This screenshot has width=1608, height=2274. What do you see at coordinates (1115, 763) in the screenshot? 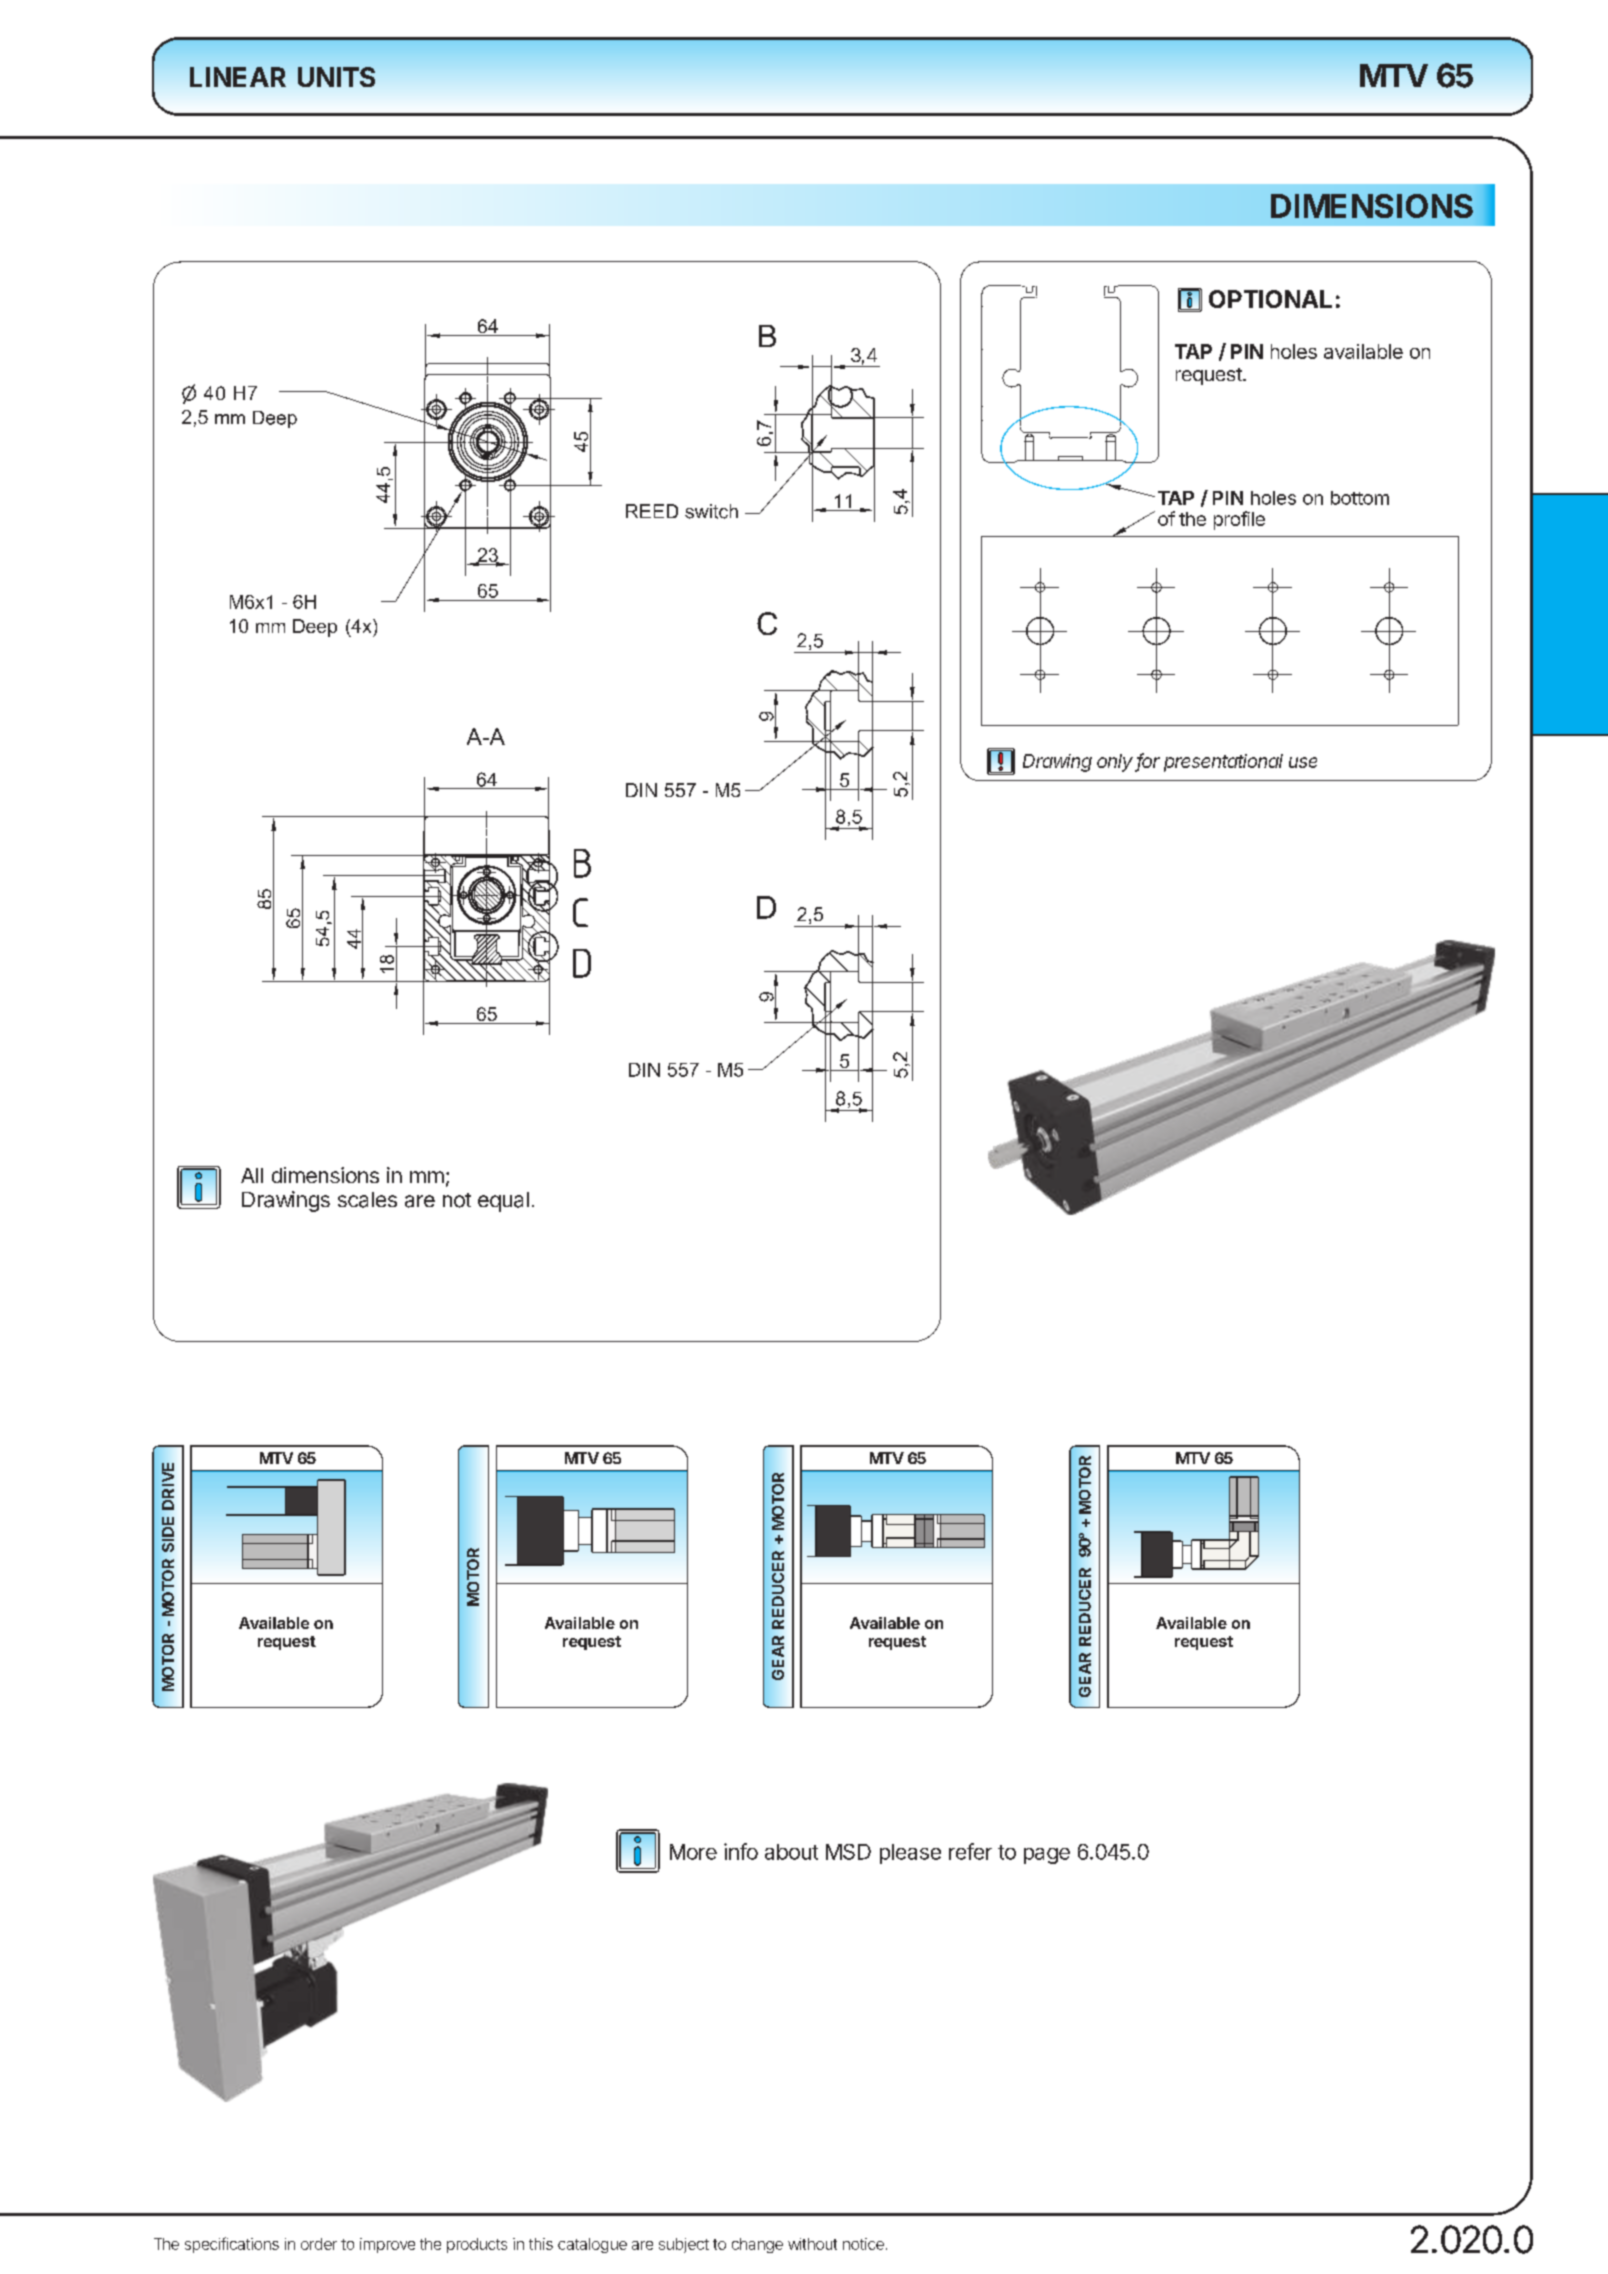
I see `only` at bounding box center [1115, 763].
